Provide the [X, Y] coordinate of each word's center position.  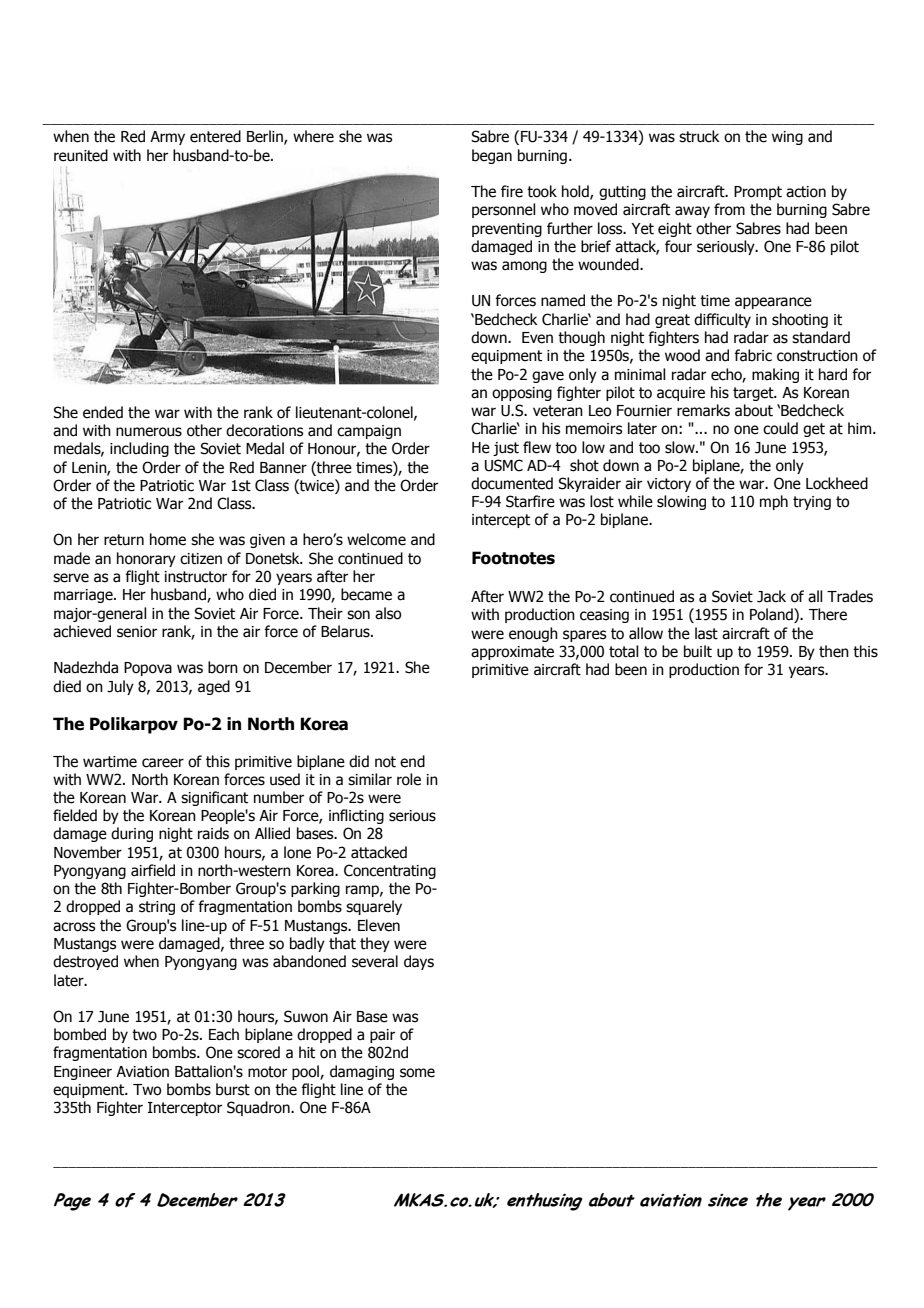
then [834, 651]
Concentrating [390, 871]
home [168, 539]
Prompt [758, 193]
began [492, 156]
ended [103, 412]
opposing [522, 394]
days [419, 962]
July [120, 687]
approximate [512, 653]
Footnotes [513, 558]
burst [233, 1089]
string [157, 908]
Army [167, 138]
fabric [753, 355]
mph [774, 502]
